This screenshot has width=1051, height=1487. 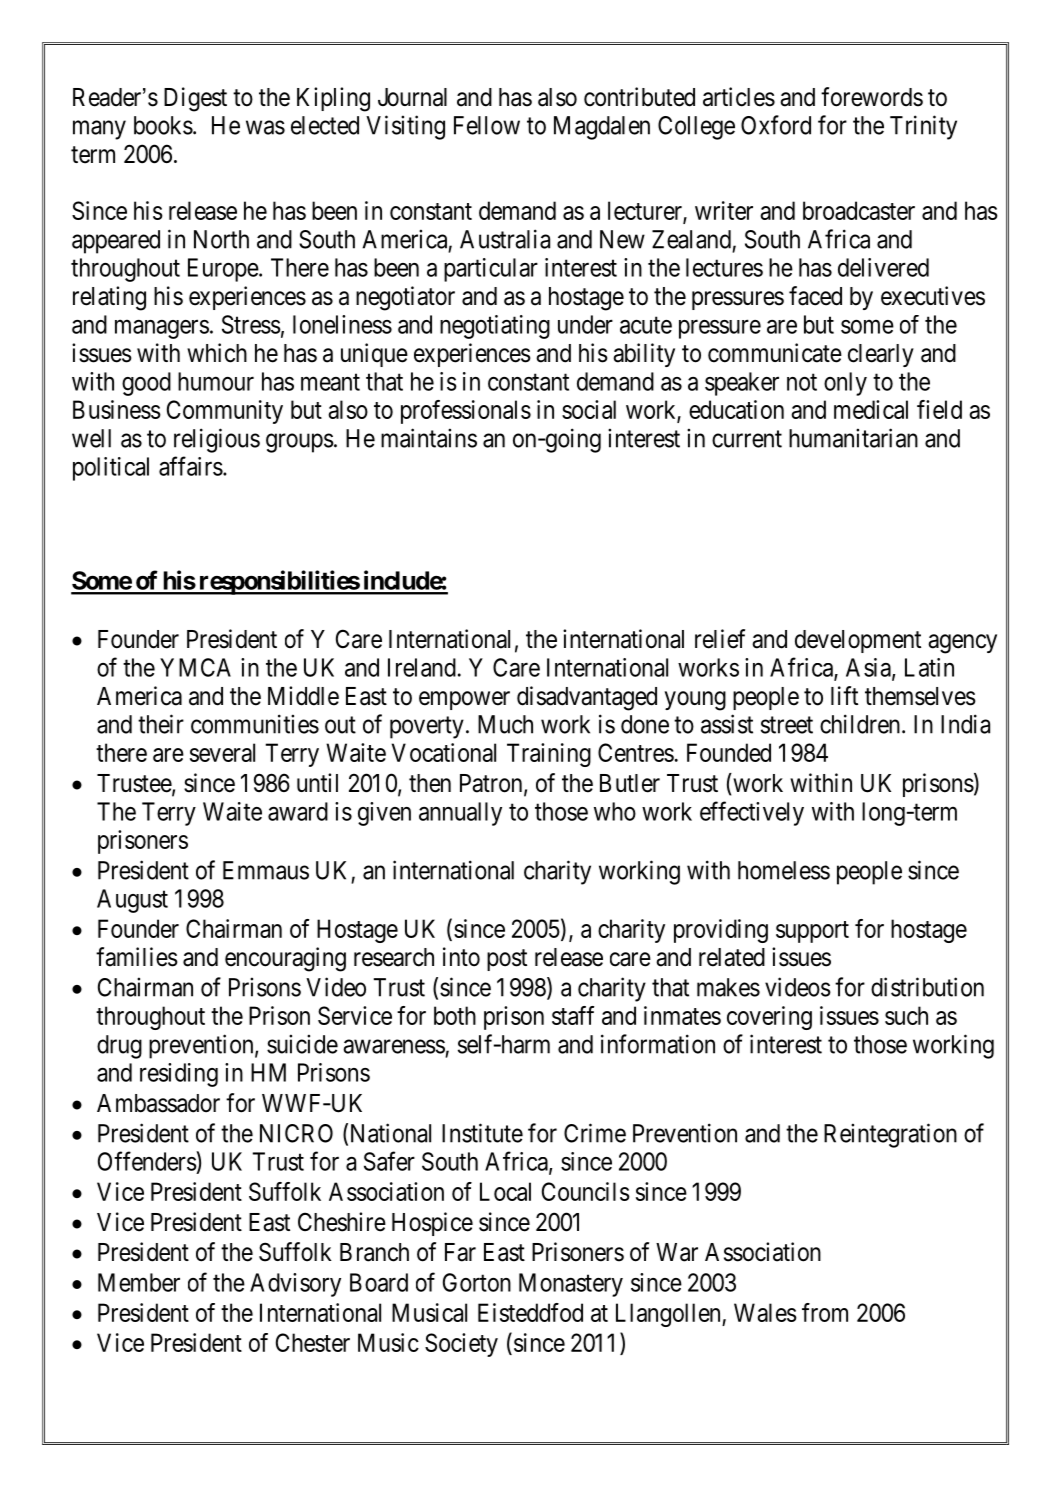 What do you see at coordinates (505, 724) in the screenshot?
I see `Much` at bounding box center [505, 724].
